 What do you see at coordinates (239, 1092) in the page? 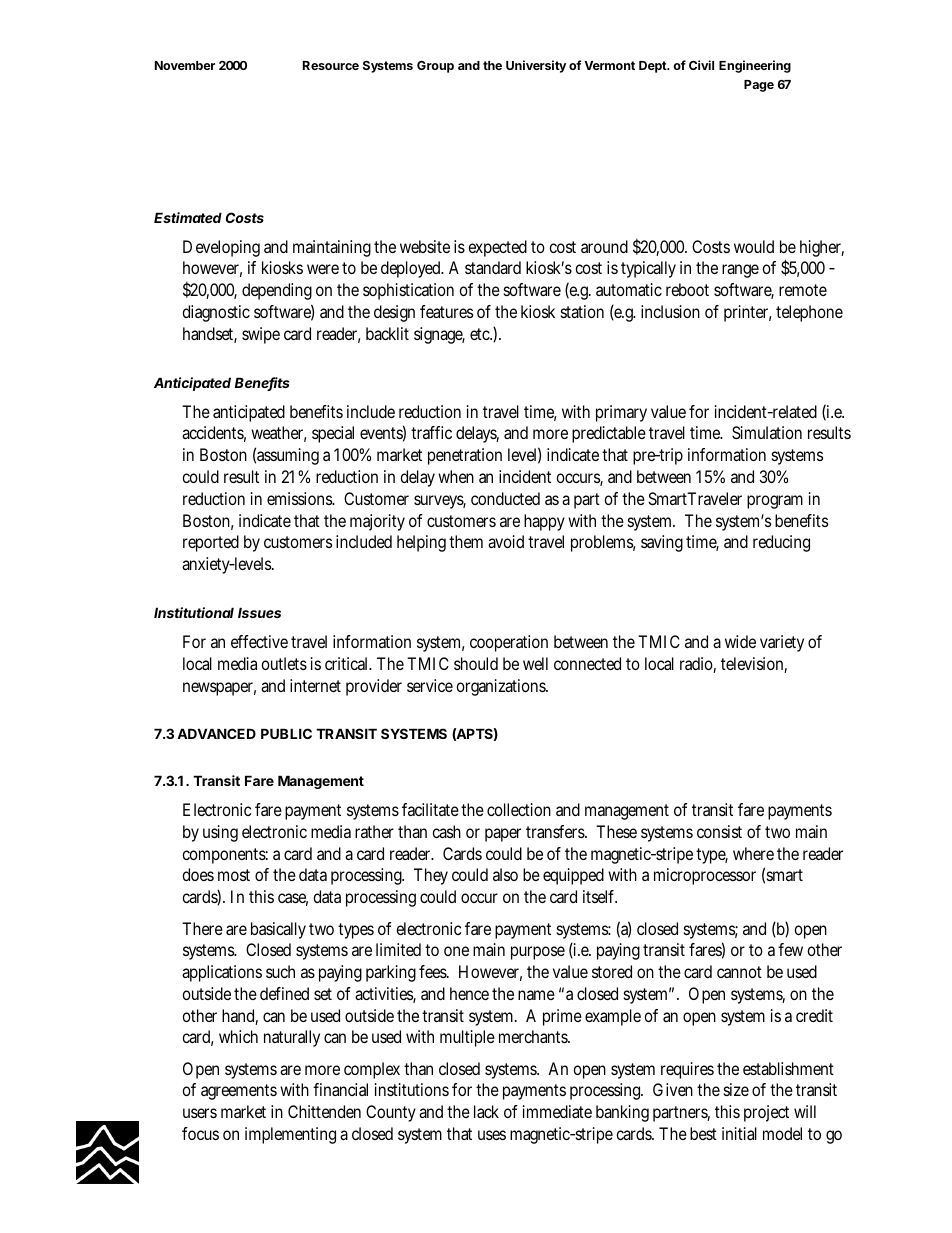
I see `agreements` at bounding box center [239, 1092].
